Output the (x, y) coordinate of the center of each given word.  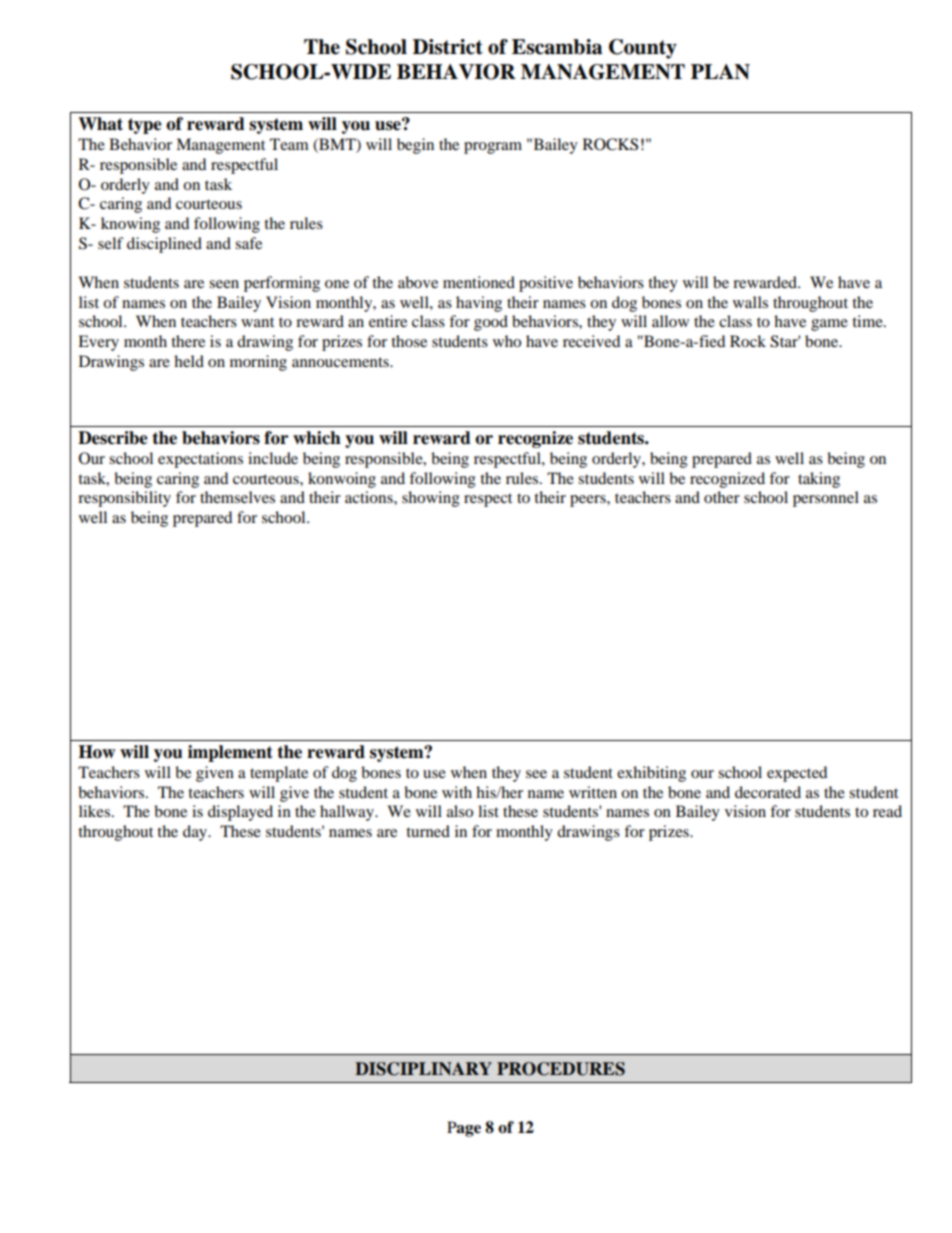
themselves (237, 497)
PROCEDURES (561, 1069)
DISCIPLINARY (423, 1069)
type (145, 126)
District (448, 47)
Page (464, 1129)
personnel (826, 499)
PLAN (720, 72)
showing (431, 499)
